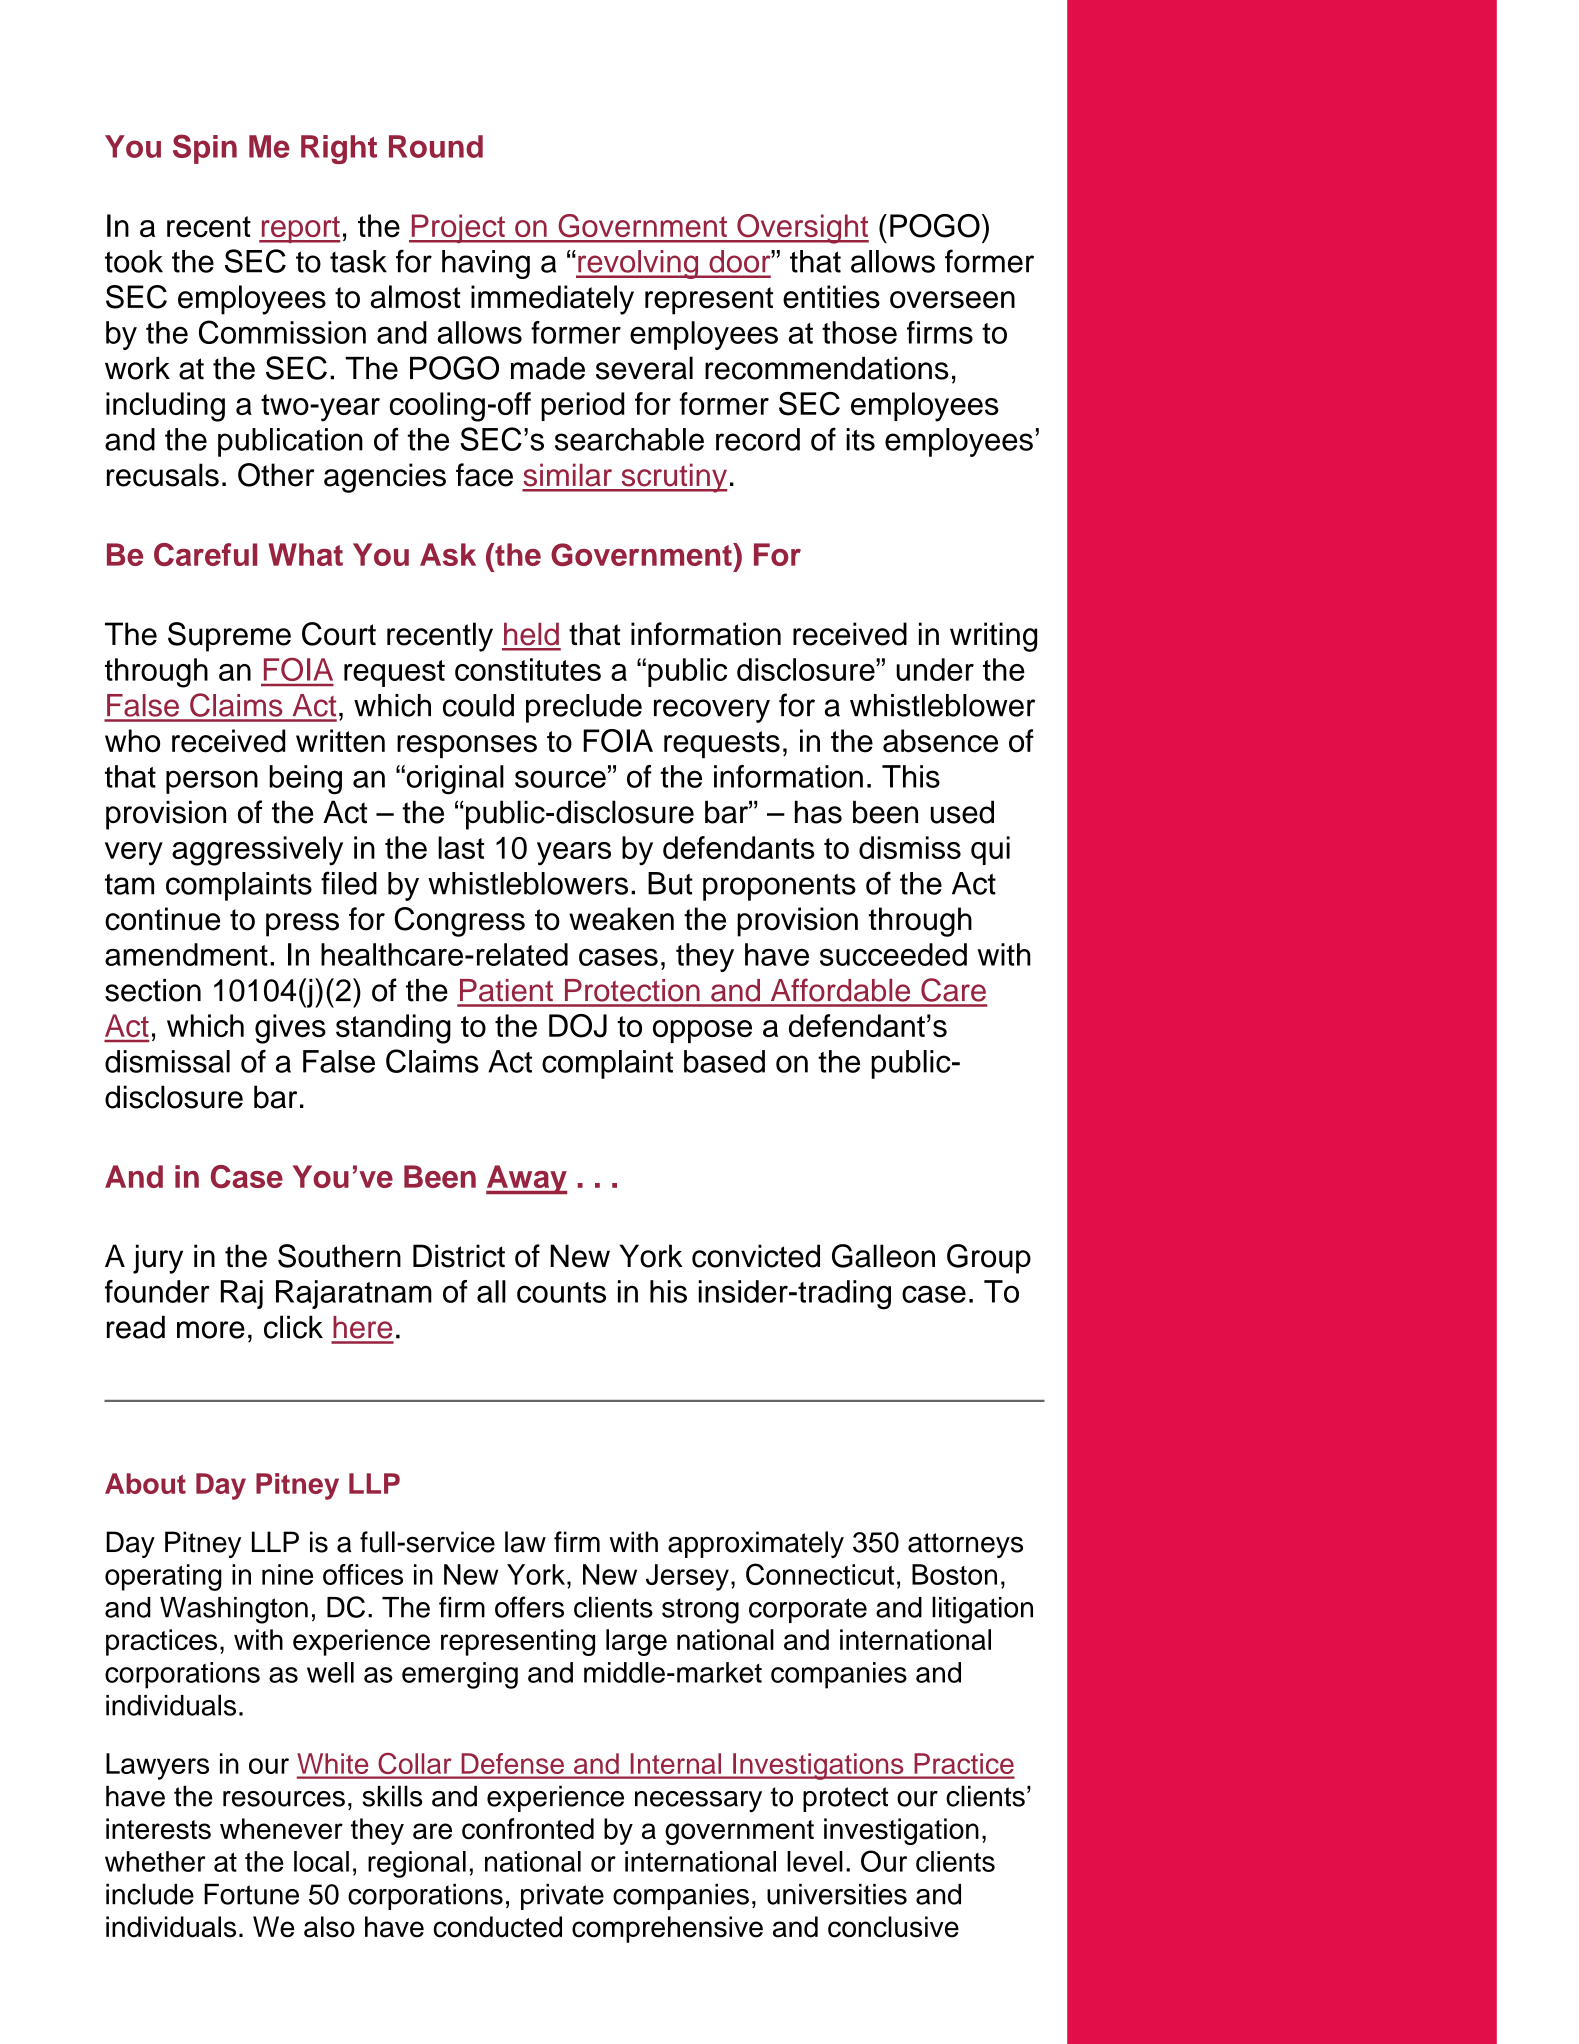 This image has width=1579, height=2044. Describe the element at coordinates (484, 475) in the image. I see `face` at that location.
